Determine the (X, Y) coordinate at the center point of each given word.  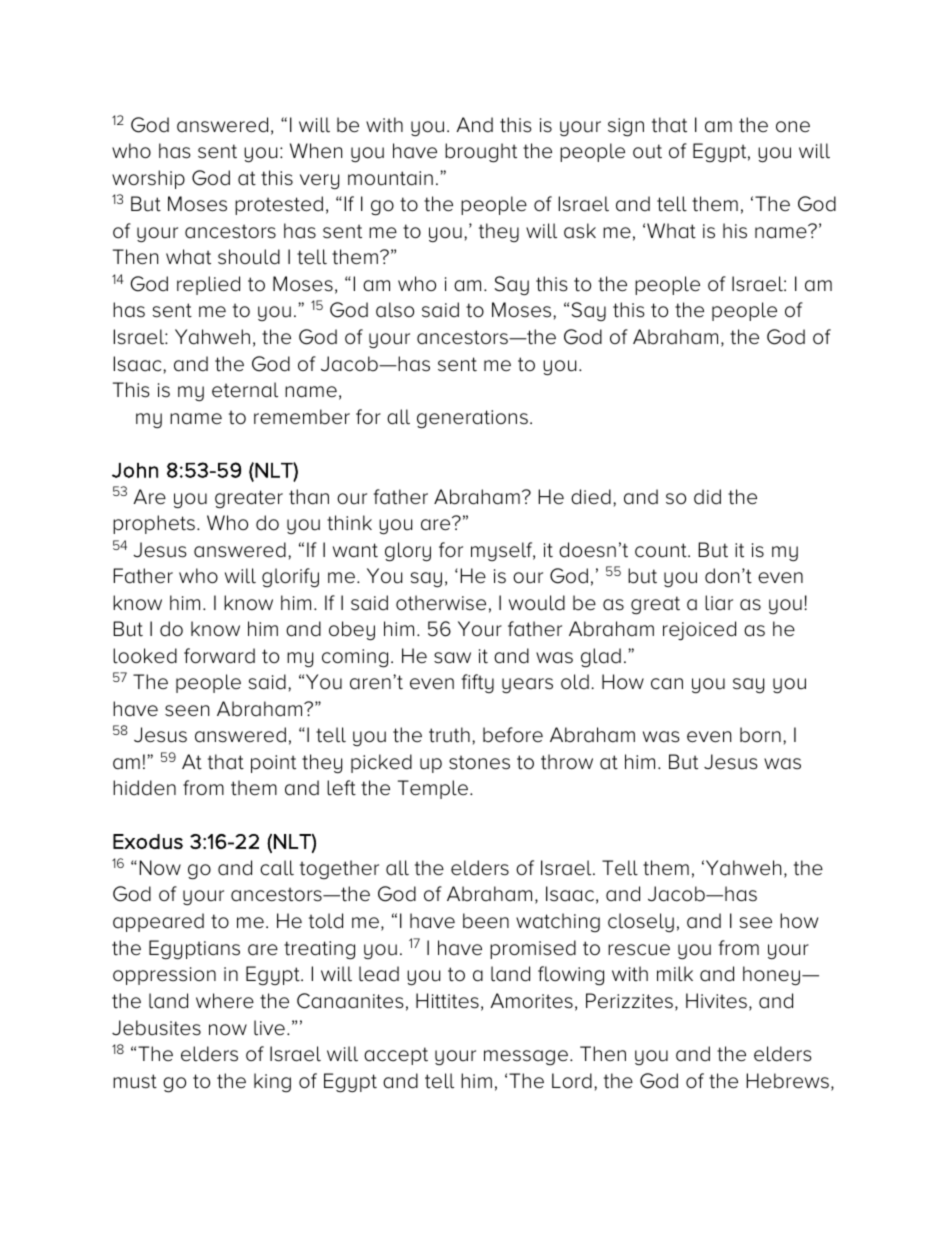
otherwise (441, 603)
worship (148, 179)
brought (481, 153)
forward (219, 656)
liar (719, 603)
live (269, 1028)
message (526, 1058)
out (647, 151)
